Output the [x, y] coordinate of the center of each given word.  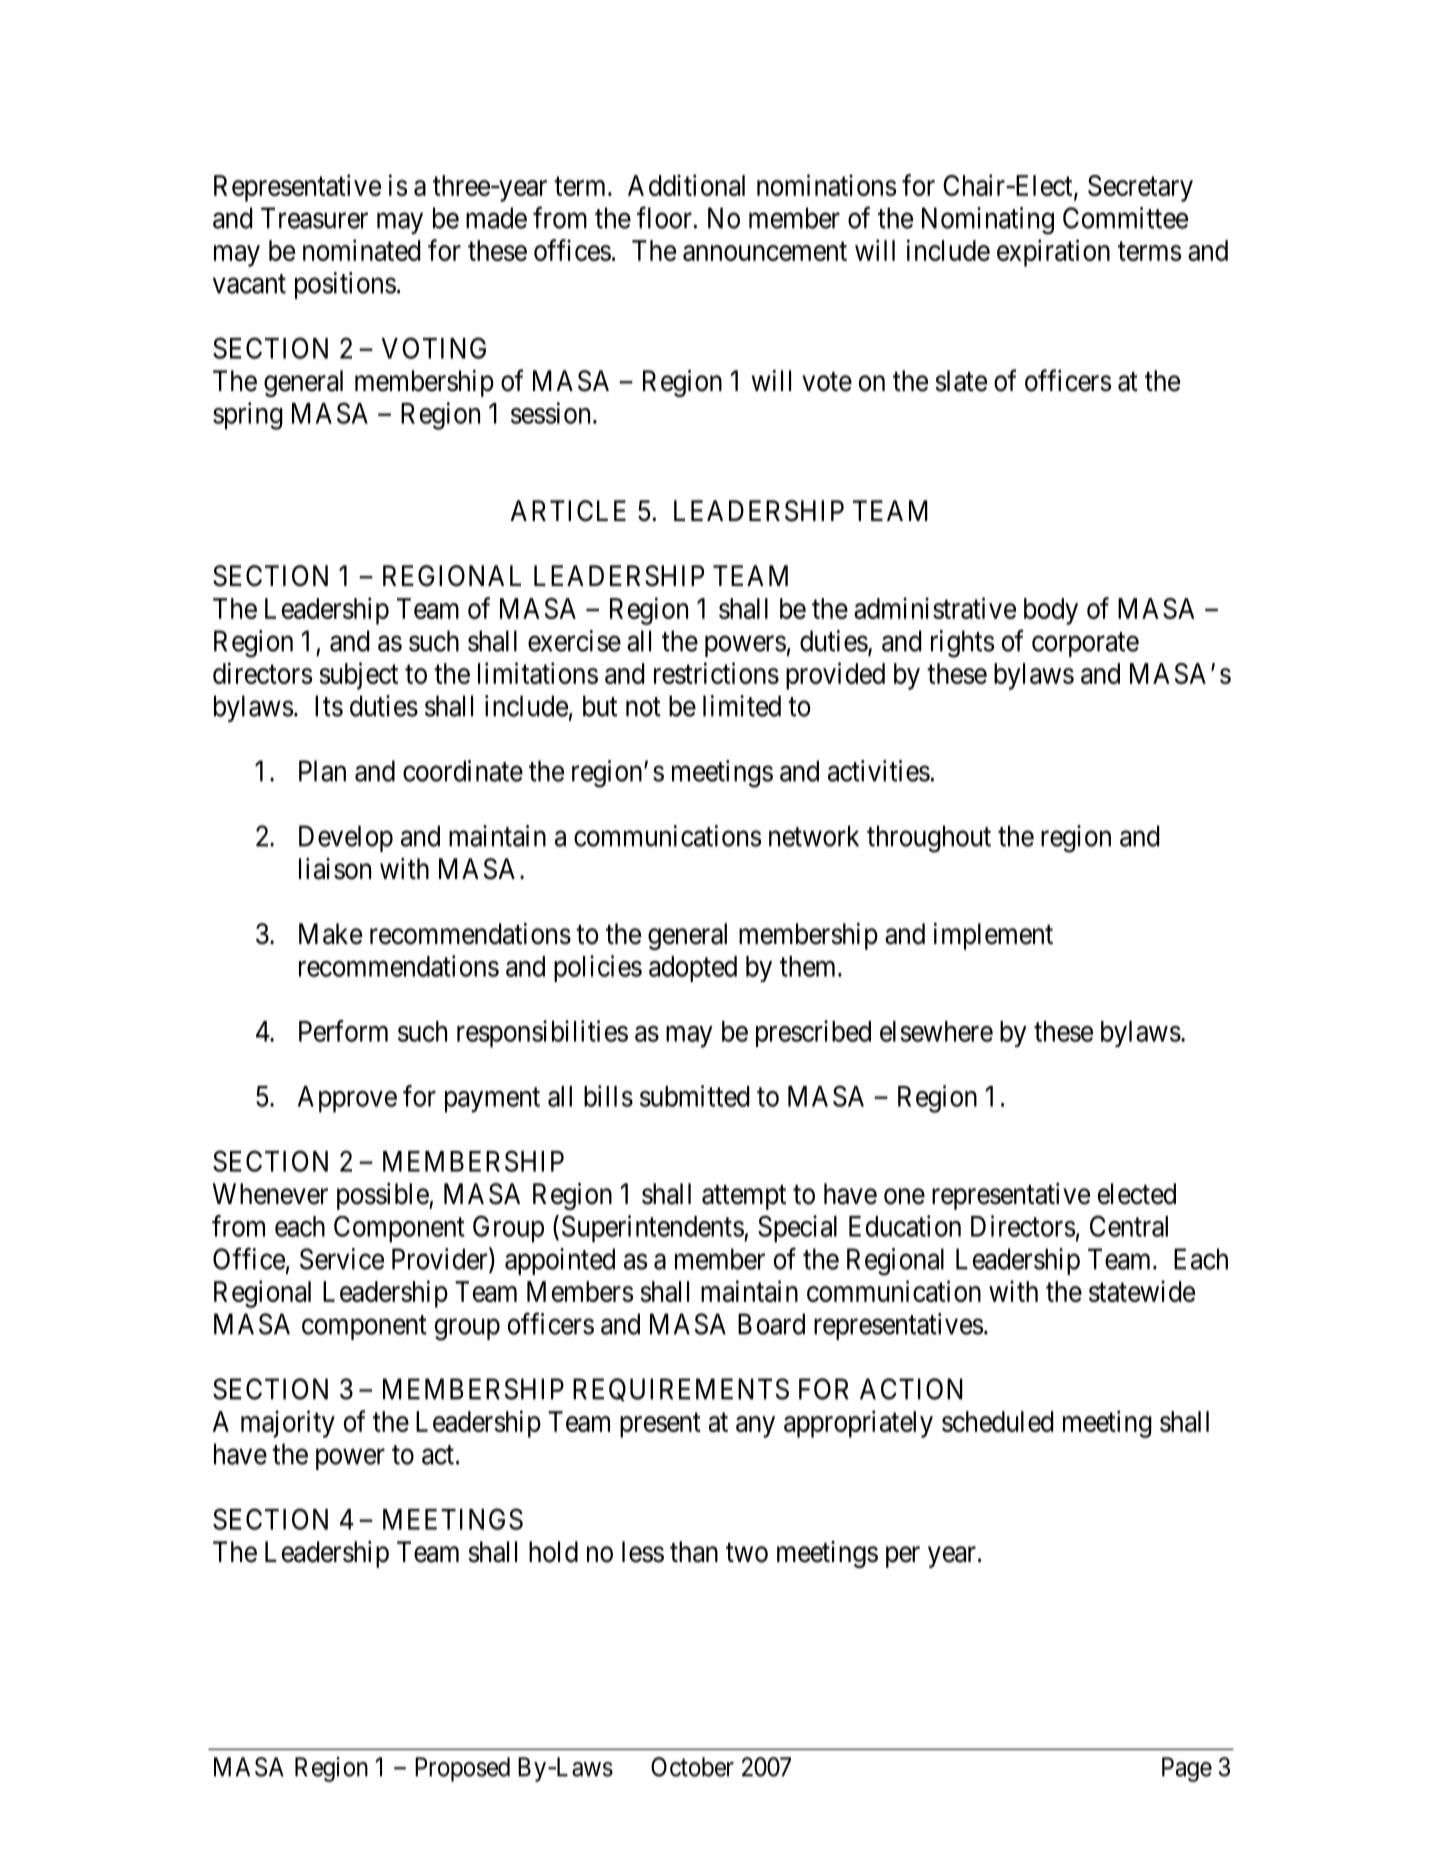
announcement [765, 251]
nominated [361, 250]
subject [358, 676]
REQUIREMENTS [681, 1389]
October [692, 1767]
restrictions [716, 673]
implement [993, 936]
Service [342, 1259]
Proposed [462, 1769]
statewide [1142, 1291]
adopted [693, 969]
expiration [1053, 253]
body [1051, 611]
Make [330, 934]
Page [1187, 1769]
